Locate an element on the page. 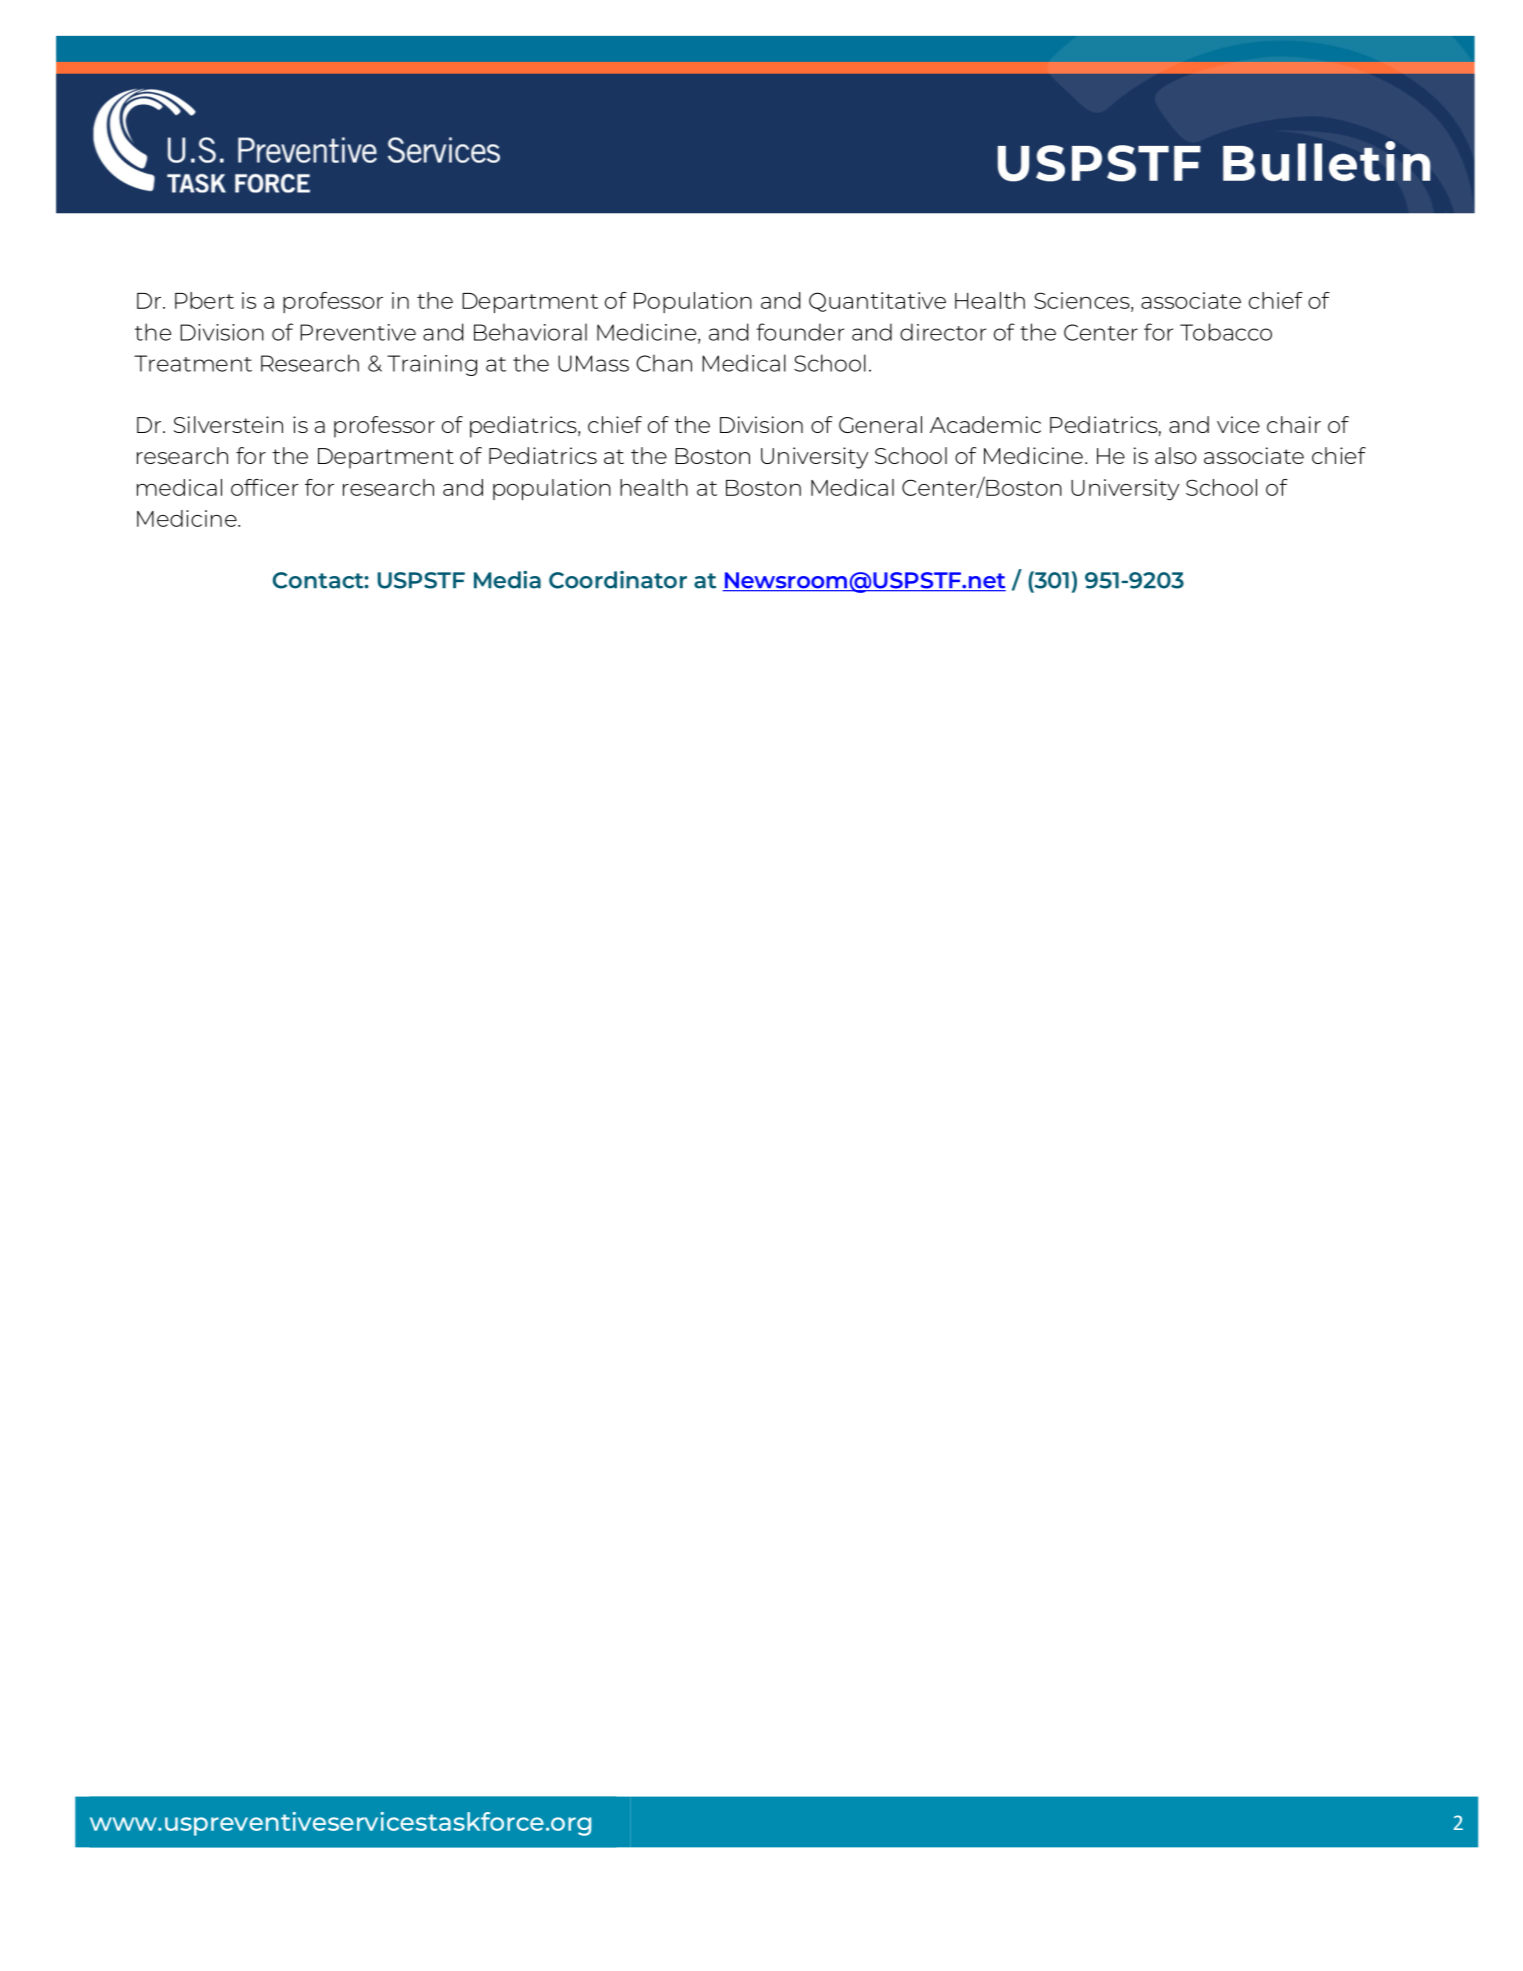  Quantitative is located at coordinates (877, 302).
